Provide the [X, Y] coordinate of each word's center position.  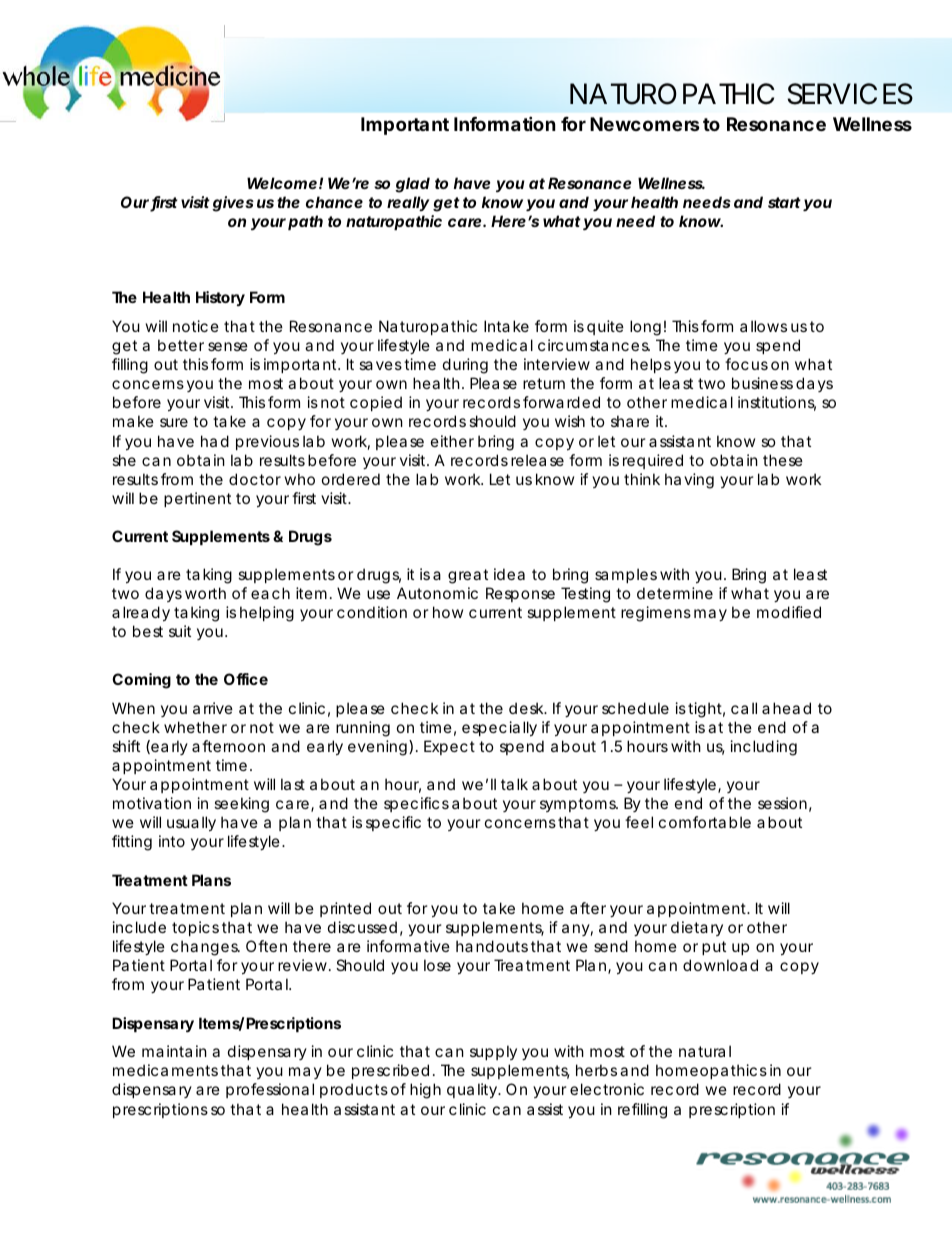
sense [228, 346]
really [408, 203]
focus [746, 364]
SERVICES [850, 94]
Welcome [282, 183]
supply [493, 1052]
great [468, 576]
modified [789, 612]
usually [191, 823]
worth [205, 593]
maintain [174, 1051]
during [465, 366]
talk [514, 784]
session [782, 803]
